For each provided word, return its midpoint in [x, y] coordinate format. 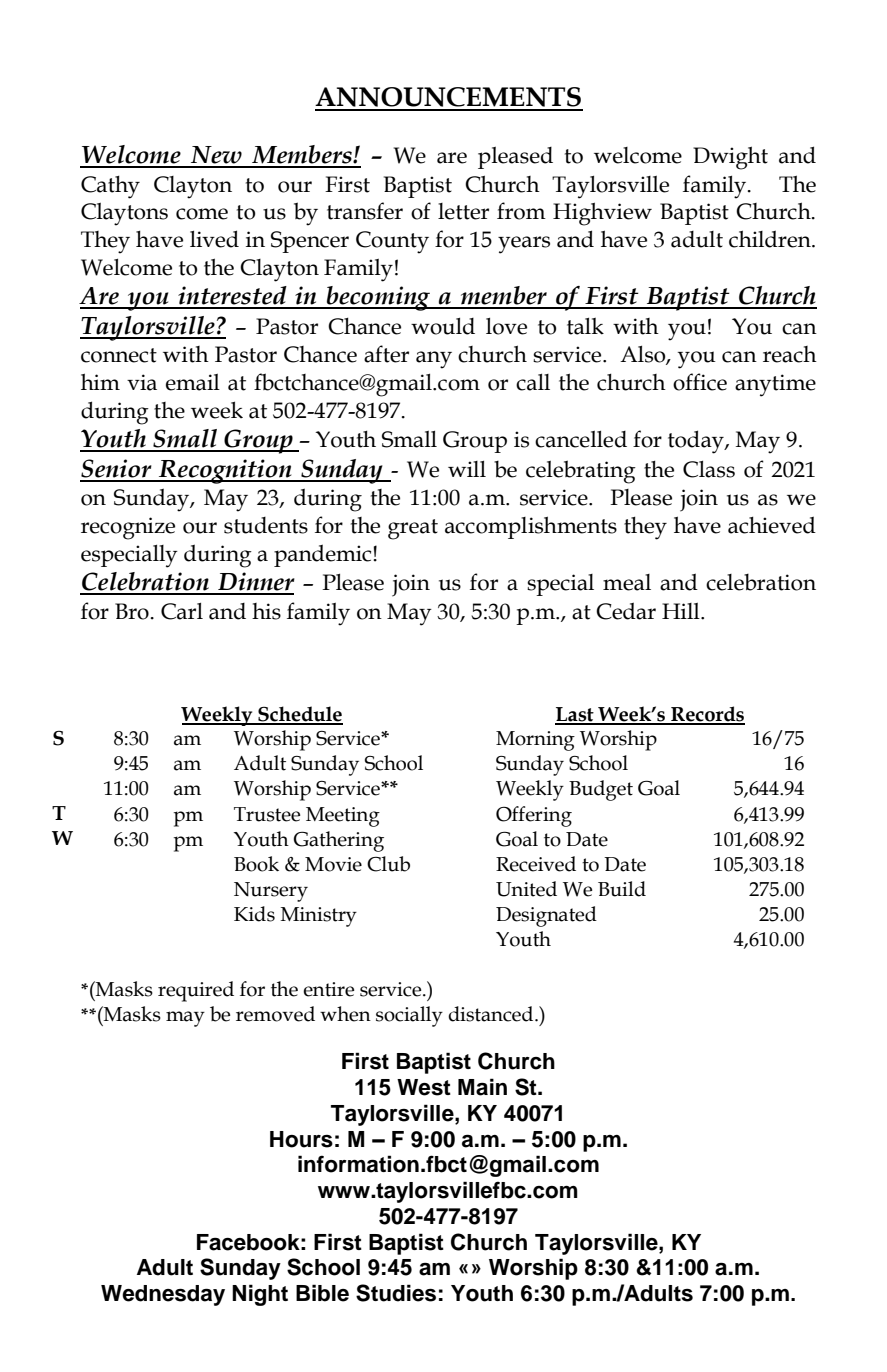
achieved [772, 525]
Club [388, 864]
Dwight [730, 158]
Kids [254, 914]
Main [482, 1087]
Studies [396, 1293]
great [413, 529]
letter [463, 211]
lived [214, 239]
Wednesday [163, 1295]
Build [622, 889]
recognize [128, 528]
